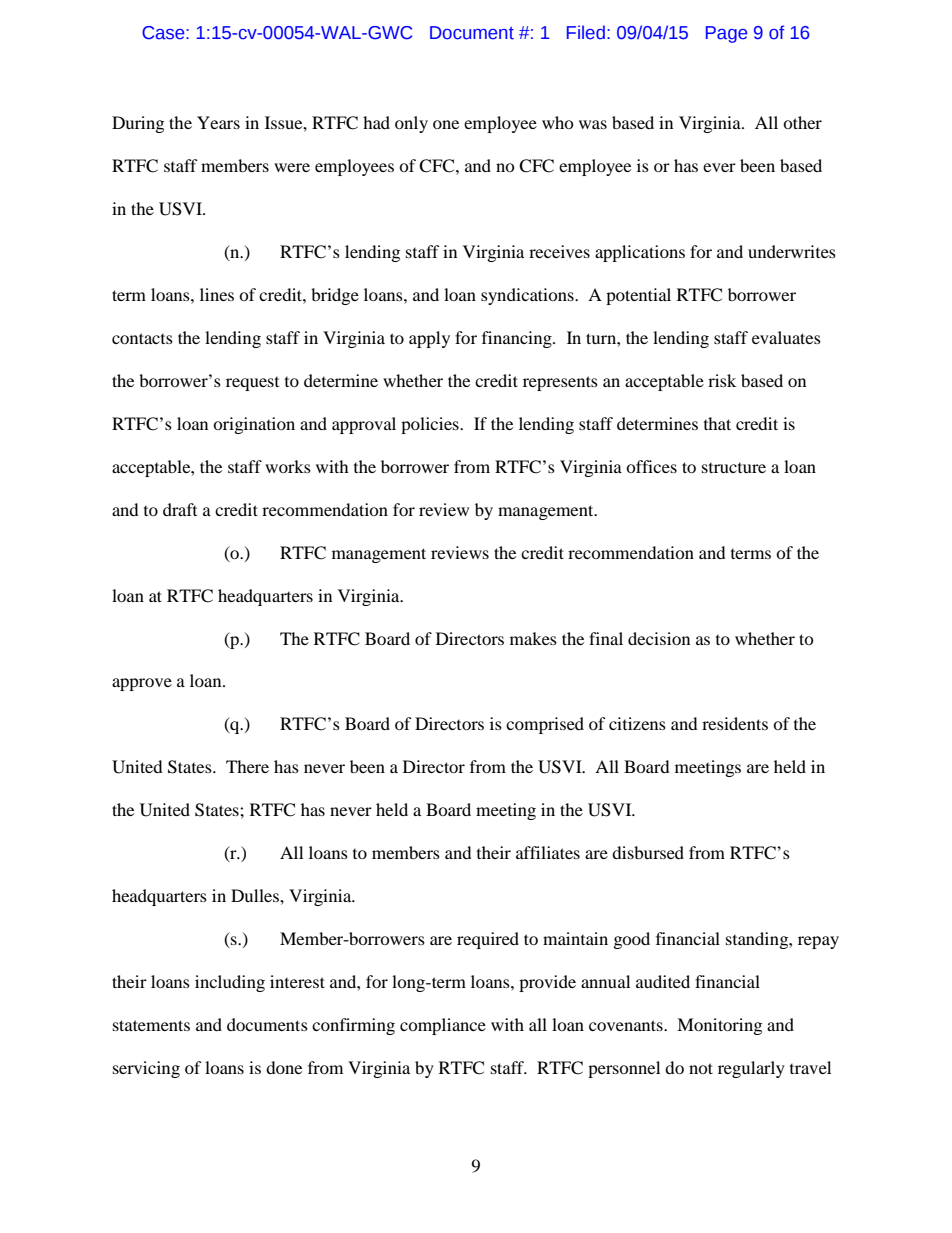 The image size is (952, 1233). I want to click on request, so click(252, 384).
